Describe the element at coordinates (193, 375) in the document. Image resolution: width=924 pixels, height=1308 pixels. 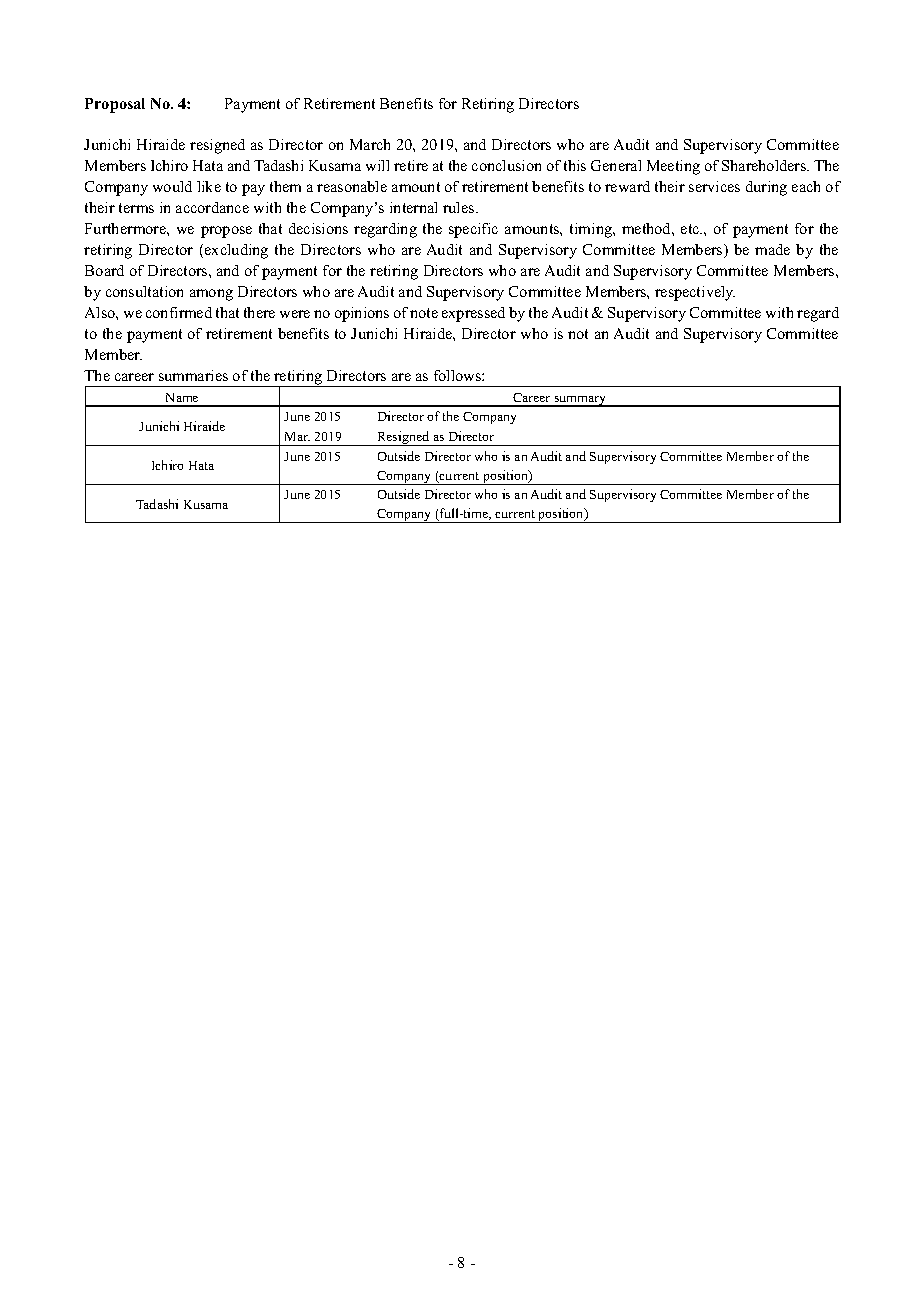
I see `summaries` at that location.
